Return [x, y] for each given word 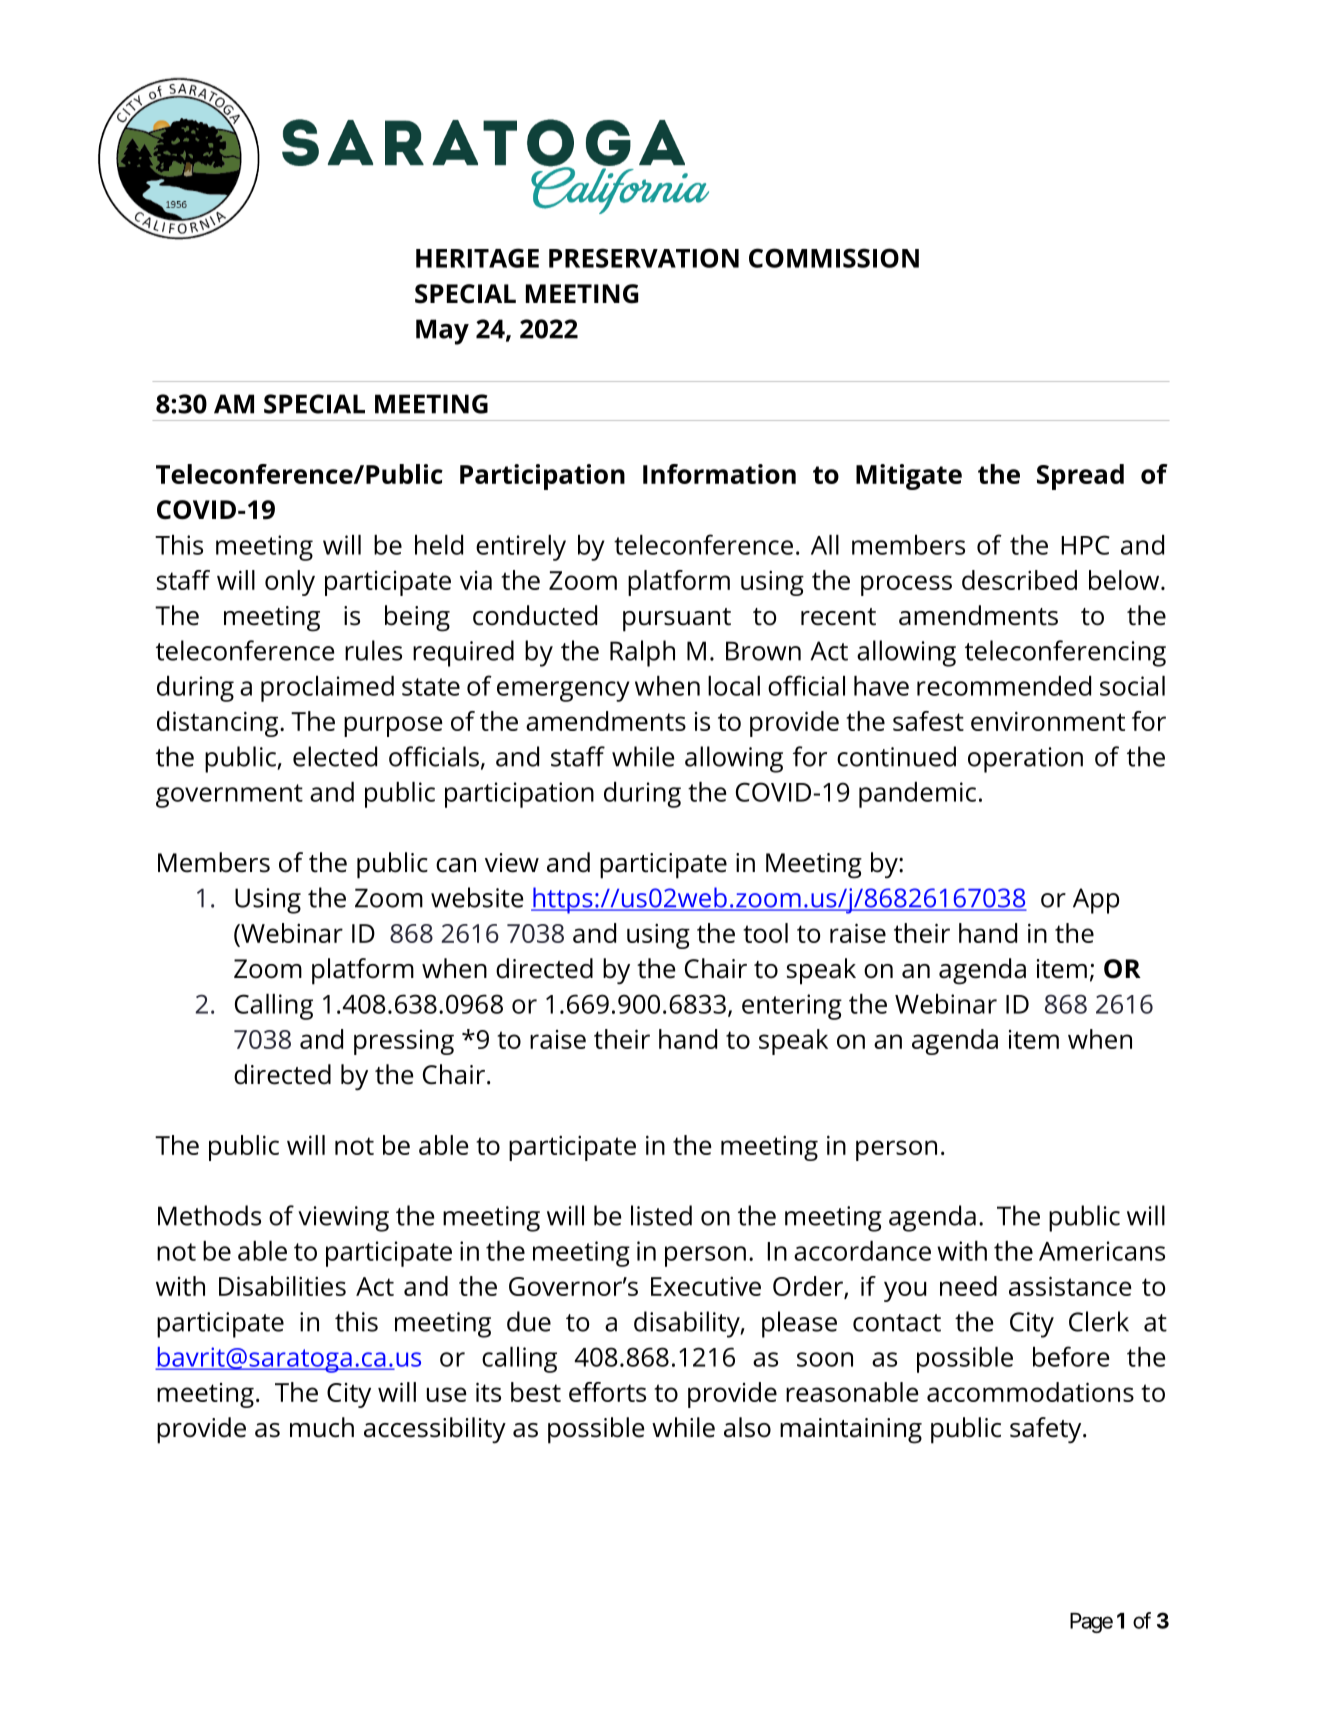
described [1019, 580]
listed [661, 1215]
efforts [607, 1392]
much [322, 1427]
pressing [404, 1042]
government [229, 796]
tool [765, 933]
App [1096, 901]
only [290, 583]
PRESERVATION [644, 258]
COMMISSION [834, 258]
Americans [1102, 1251]
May [442, 332]
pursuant [677, 620]
